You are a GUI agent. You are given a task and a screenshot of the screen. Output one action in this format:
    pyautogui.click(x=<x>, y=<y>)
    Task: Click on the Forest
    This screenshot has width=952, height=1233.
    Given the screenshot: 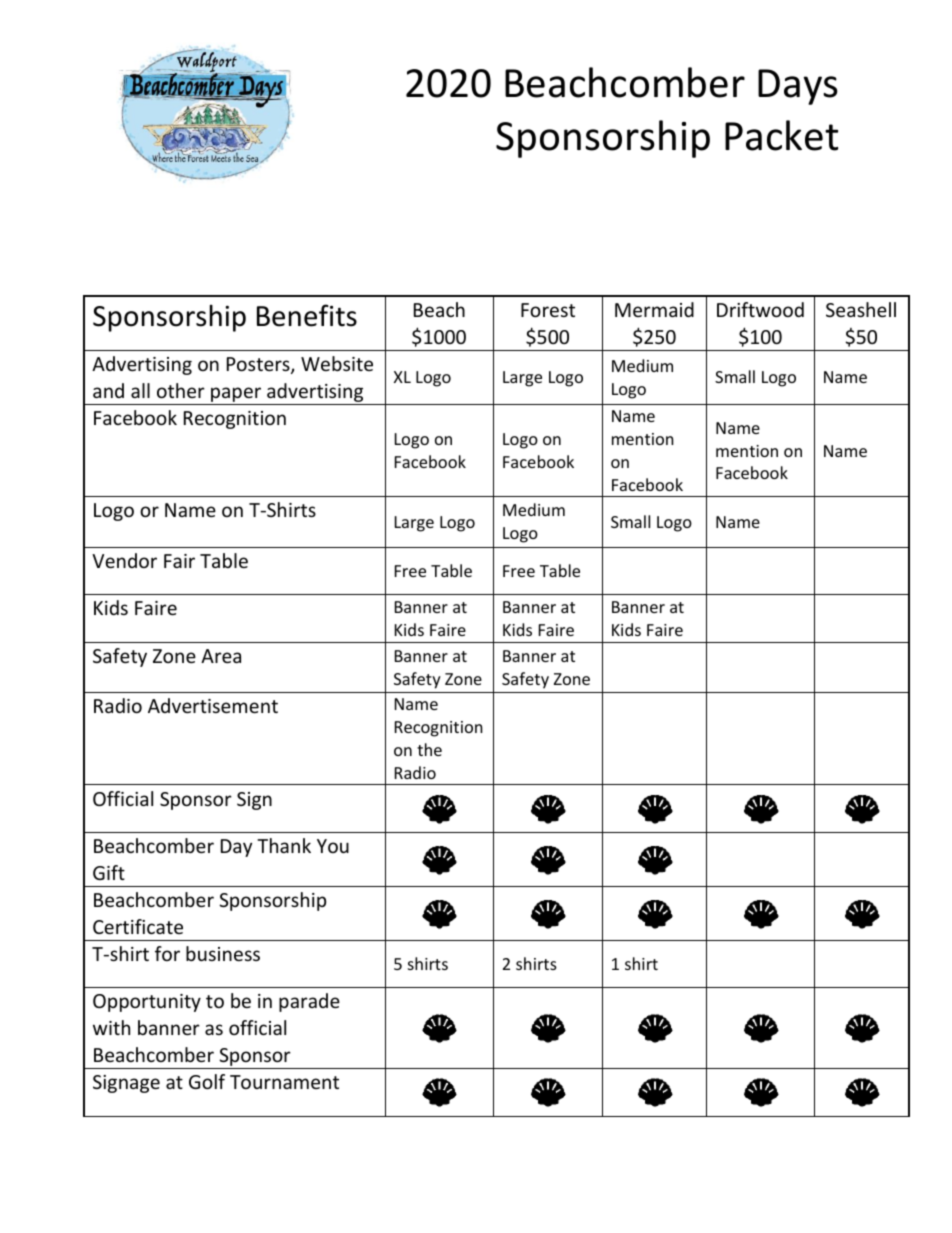 What is the action you would take?
    pyautogui.click(x=548, y=310)
